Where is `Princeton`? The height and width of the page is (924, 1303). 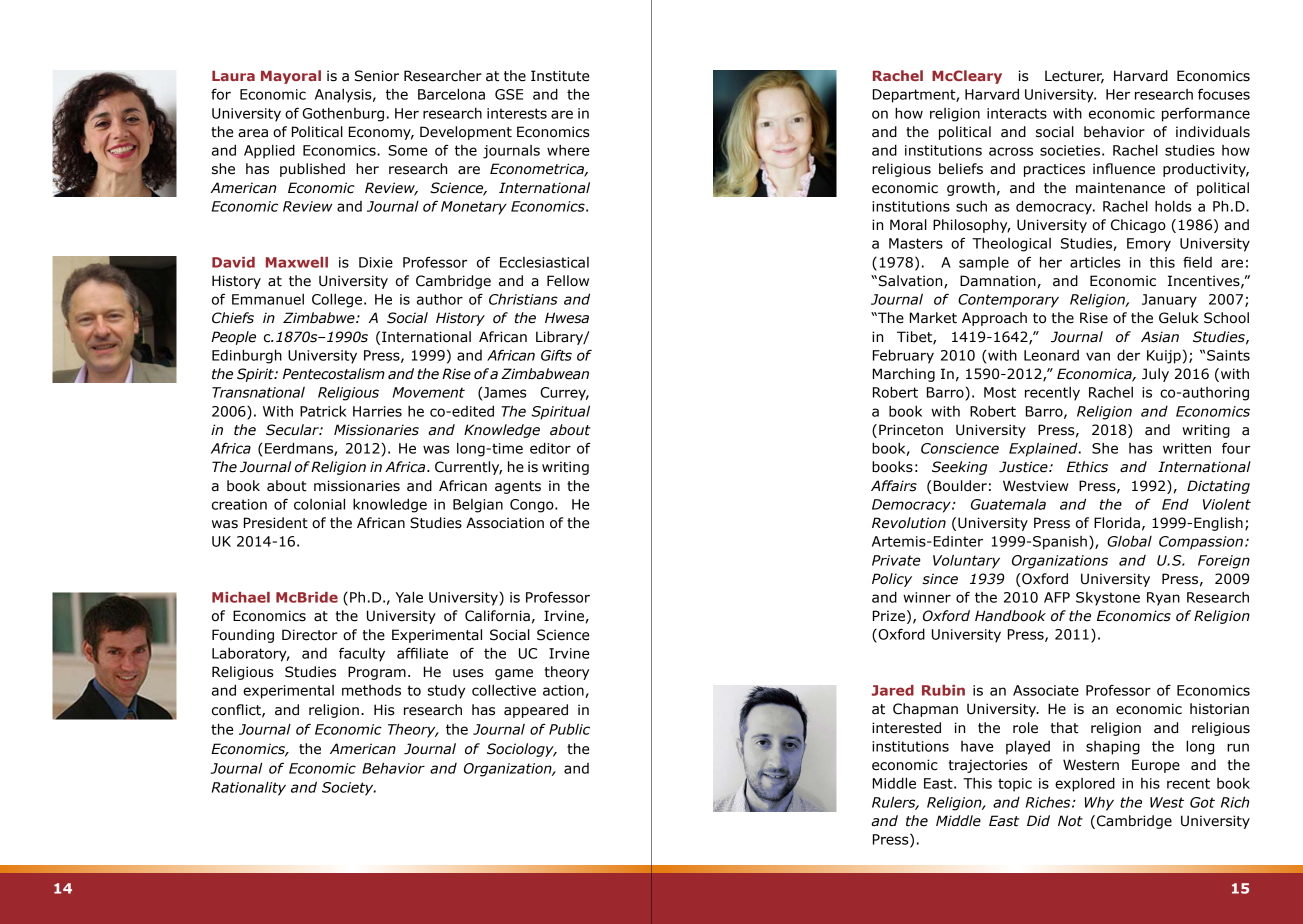 Princeton is located at coordinates (911, 430).
